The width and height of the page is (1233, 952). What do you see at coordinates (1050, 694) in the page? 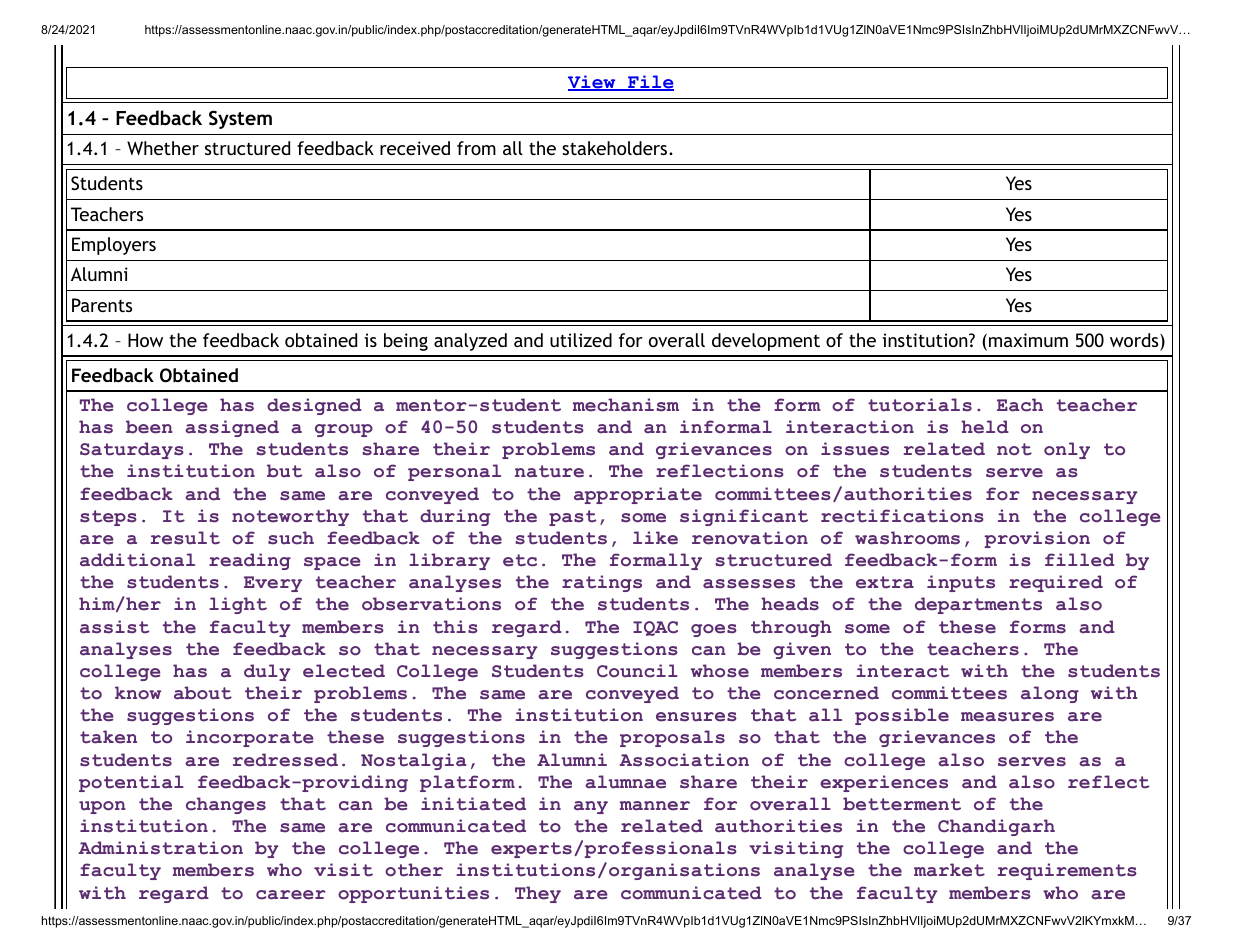
I see `along` at bounding box center [1050, 694].
